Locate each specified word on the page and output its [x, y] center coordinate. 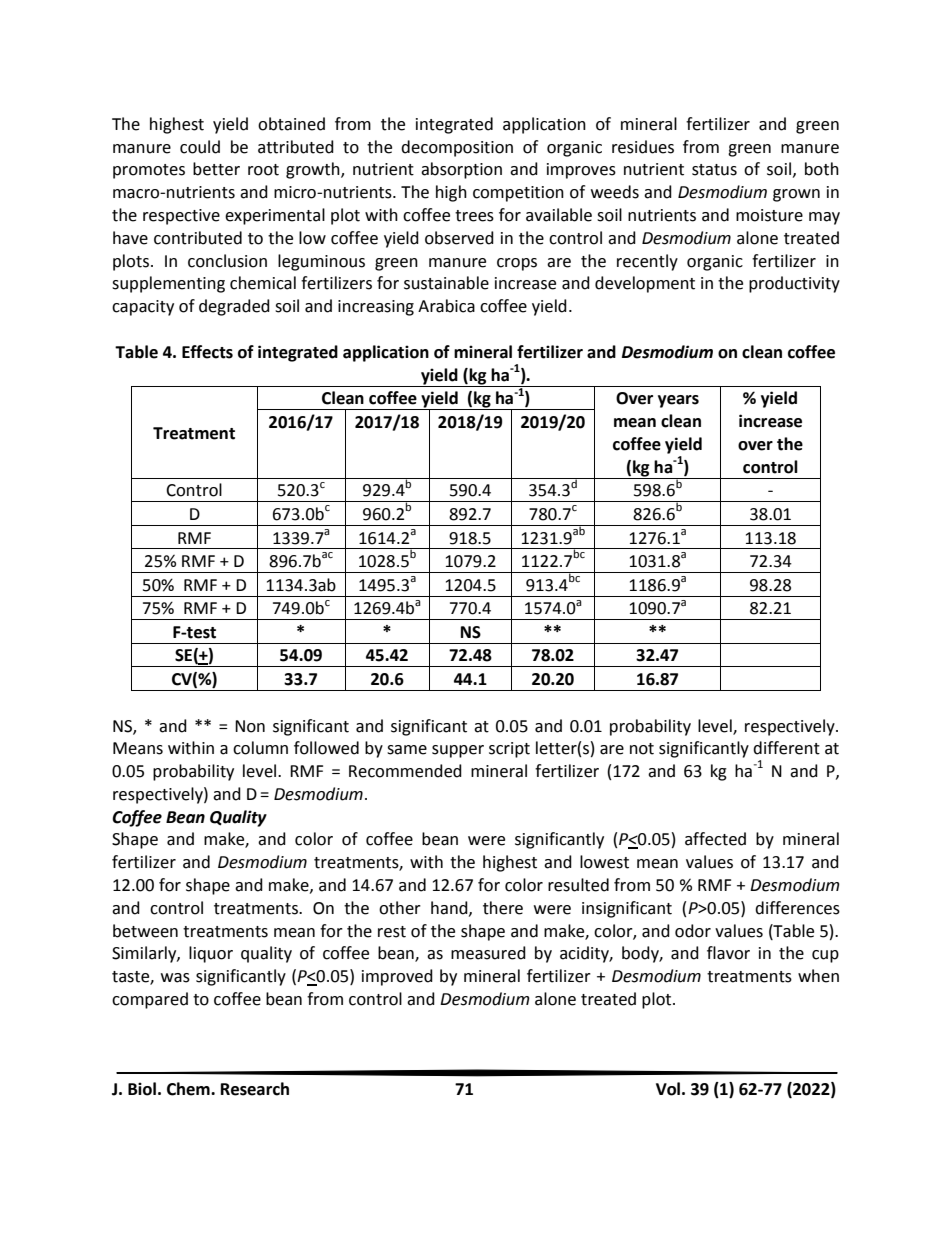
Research [255, 1089]
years [678, 401]
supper [458, 751]
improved [397, 977]
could [200, 147]
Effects [207, 352]
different [786, 748]
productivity [794, 284]
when [818, 976]
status [714, 170]
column [260, 748]
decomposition [457, 148]
